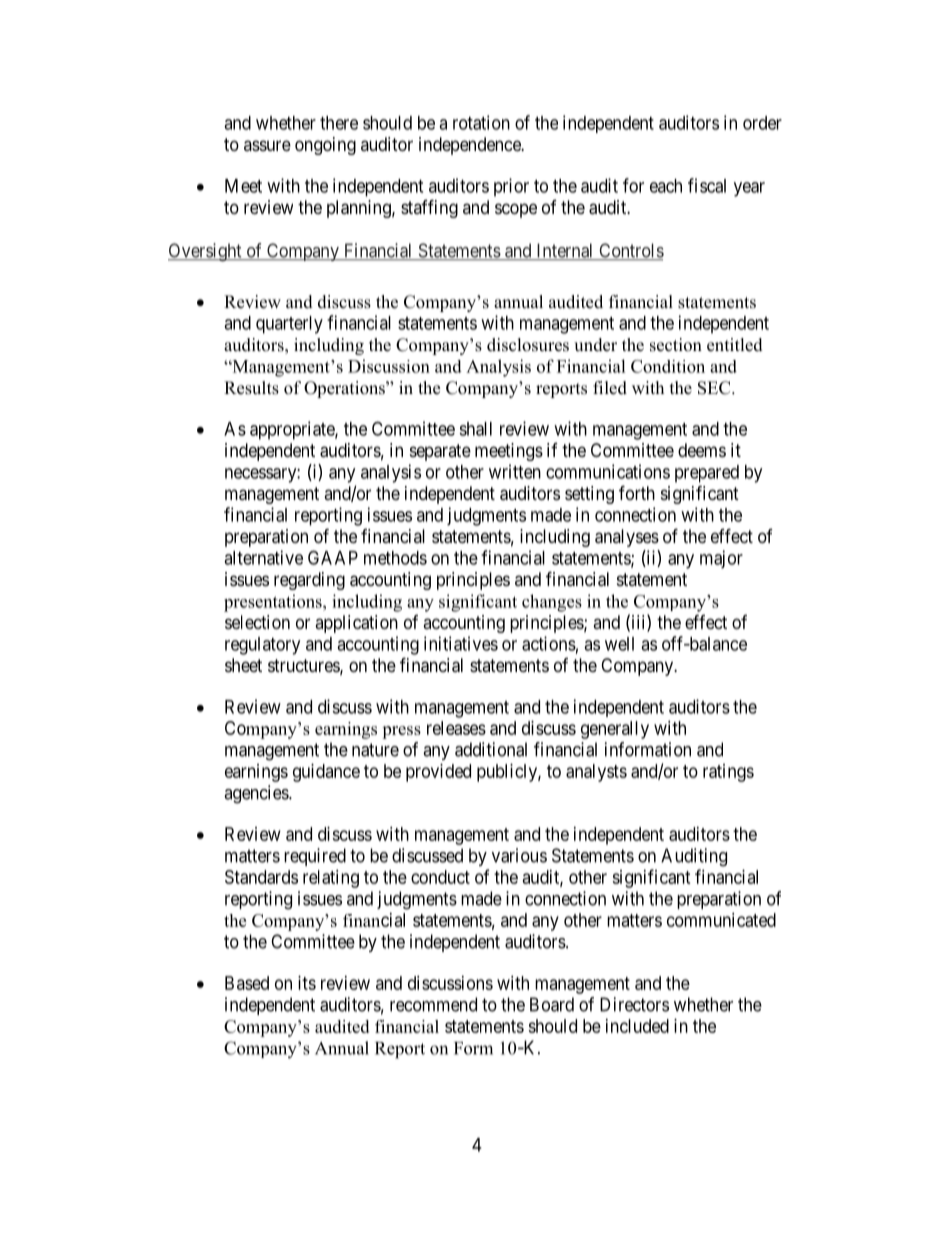  I want to click on alternative, so click(263, 557).
